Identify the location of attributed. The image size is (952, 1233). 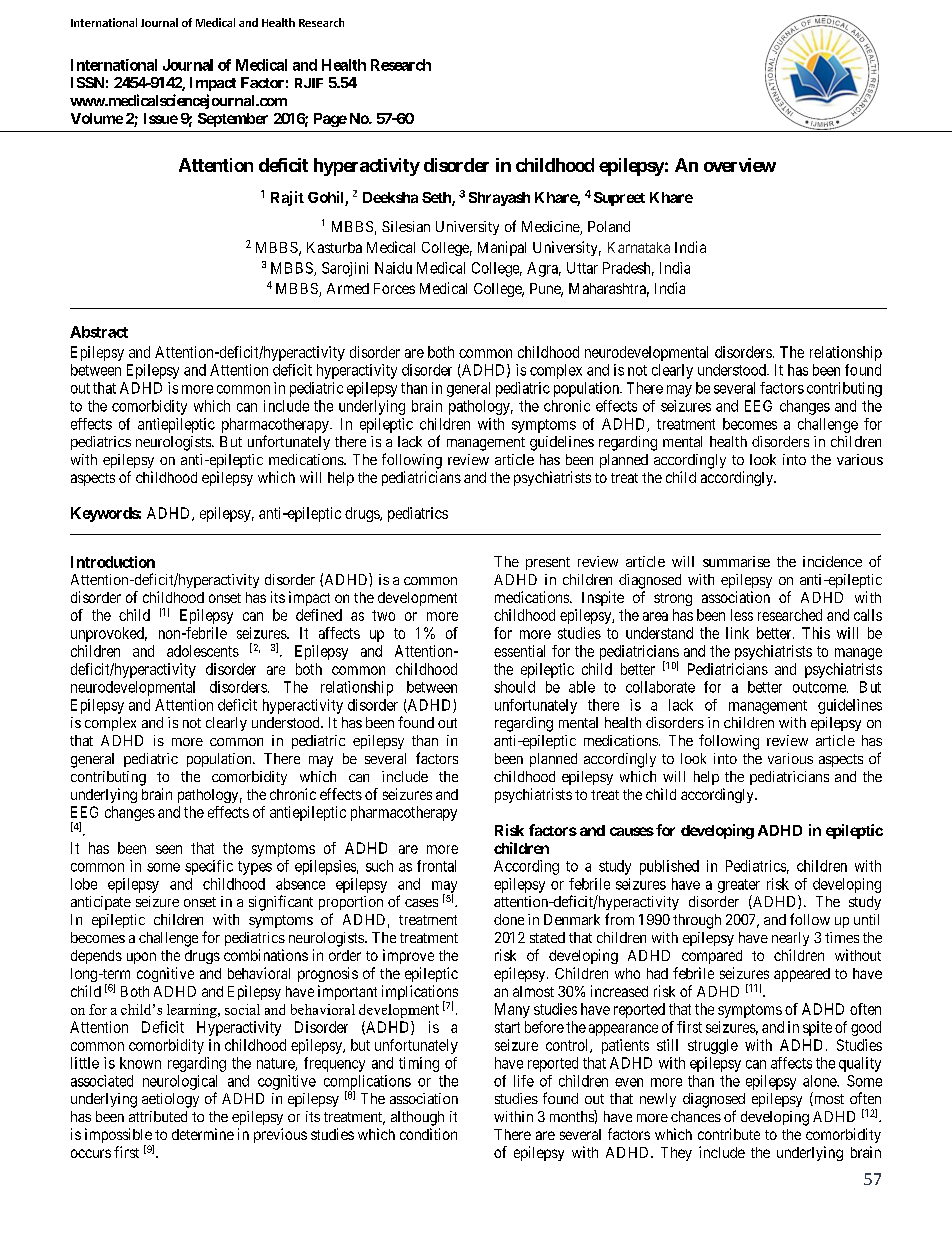
(158, 1116).
